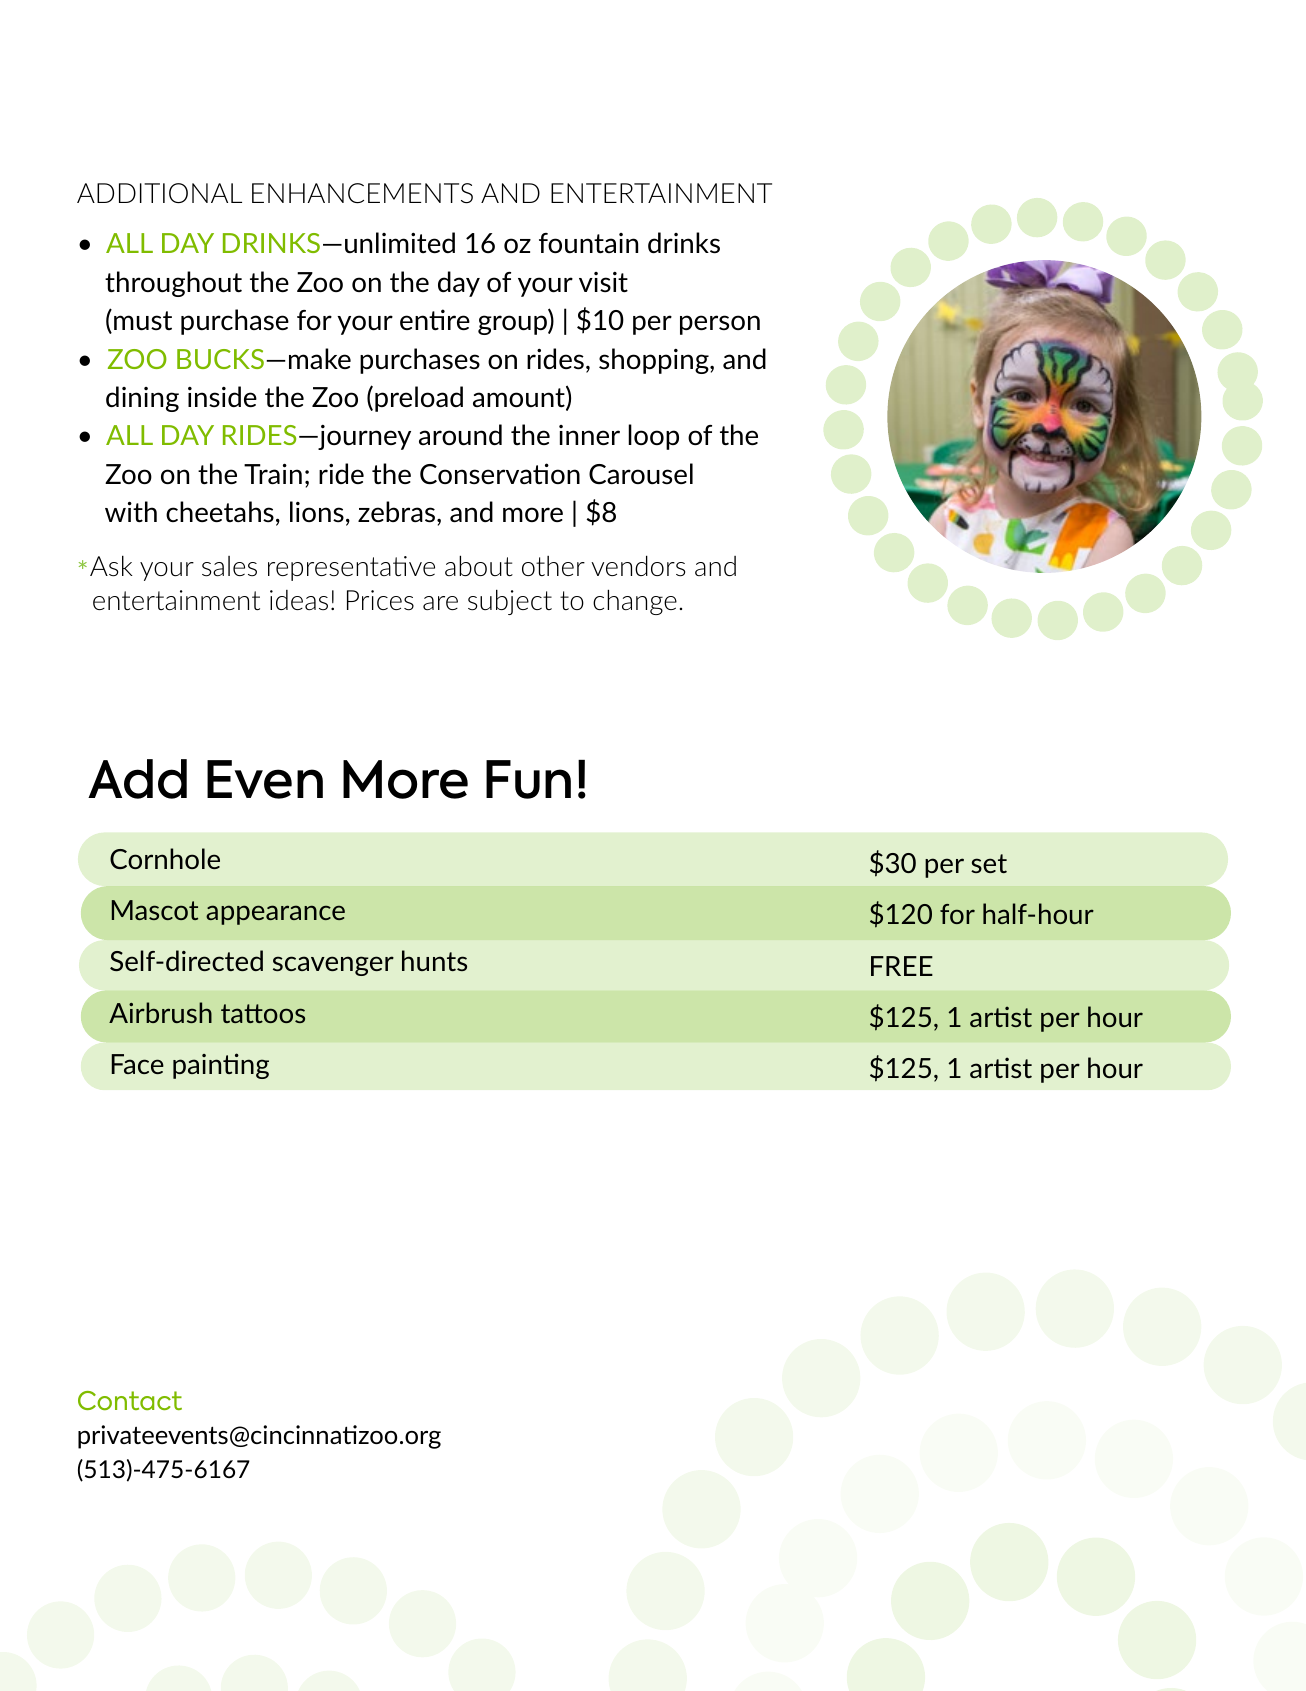 This image has width=1306, height=1691. What do you see at coordinates (720, 325) in the image?
I see `person` at bounding box center [720, 325].
